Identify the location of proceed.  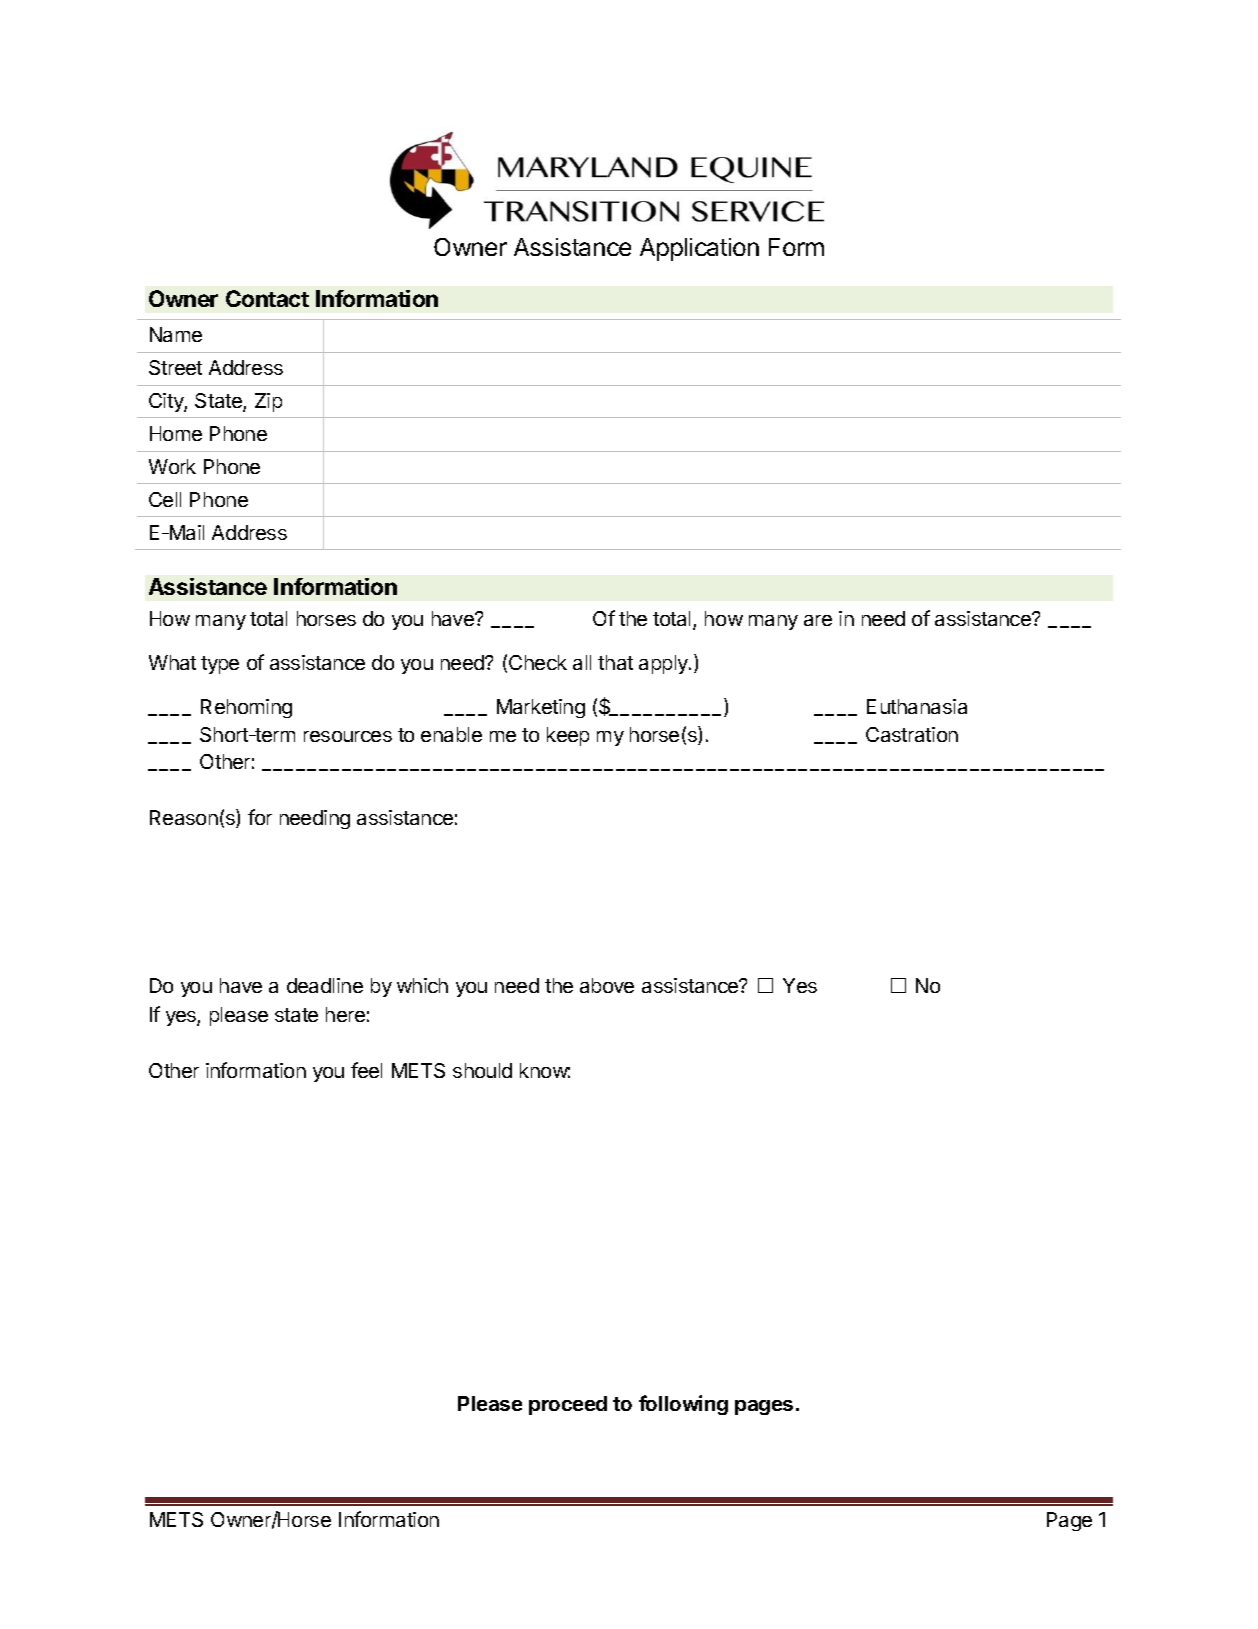
(568, 1405).
